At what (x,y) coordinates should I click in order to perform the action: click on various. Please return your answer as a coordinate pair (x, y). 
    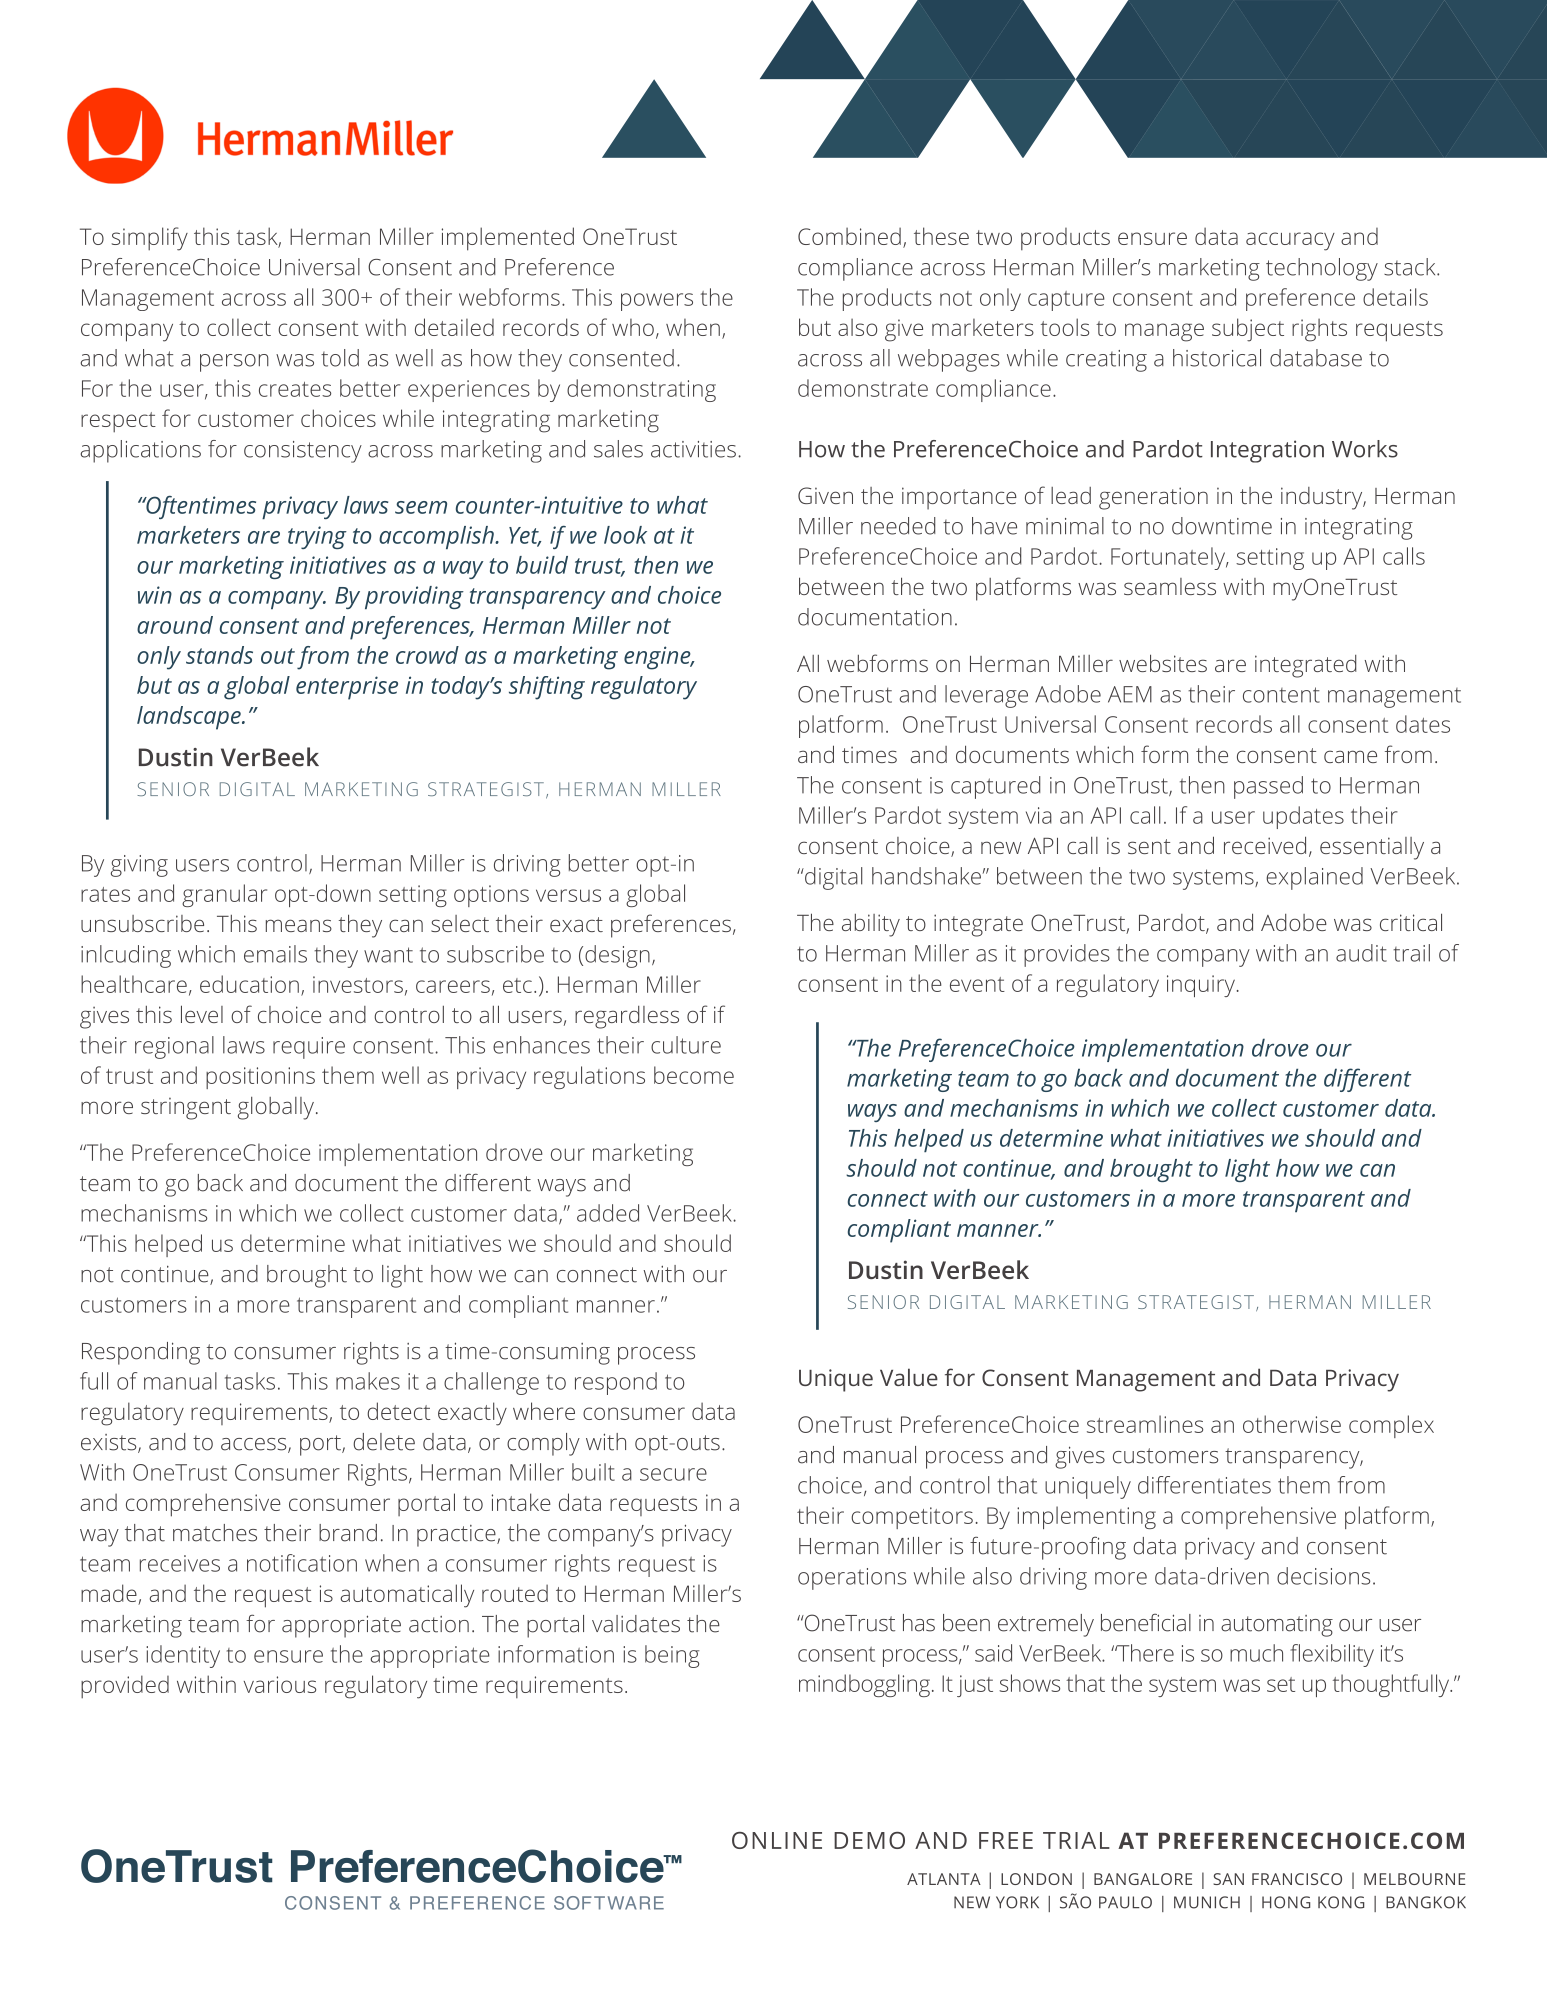
    Looking at the image, I should click on (280, 1684).
